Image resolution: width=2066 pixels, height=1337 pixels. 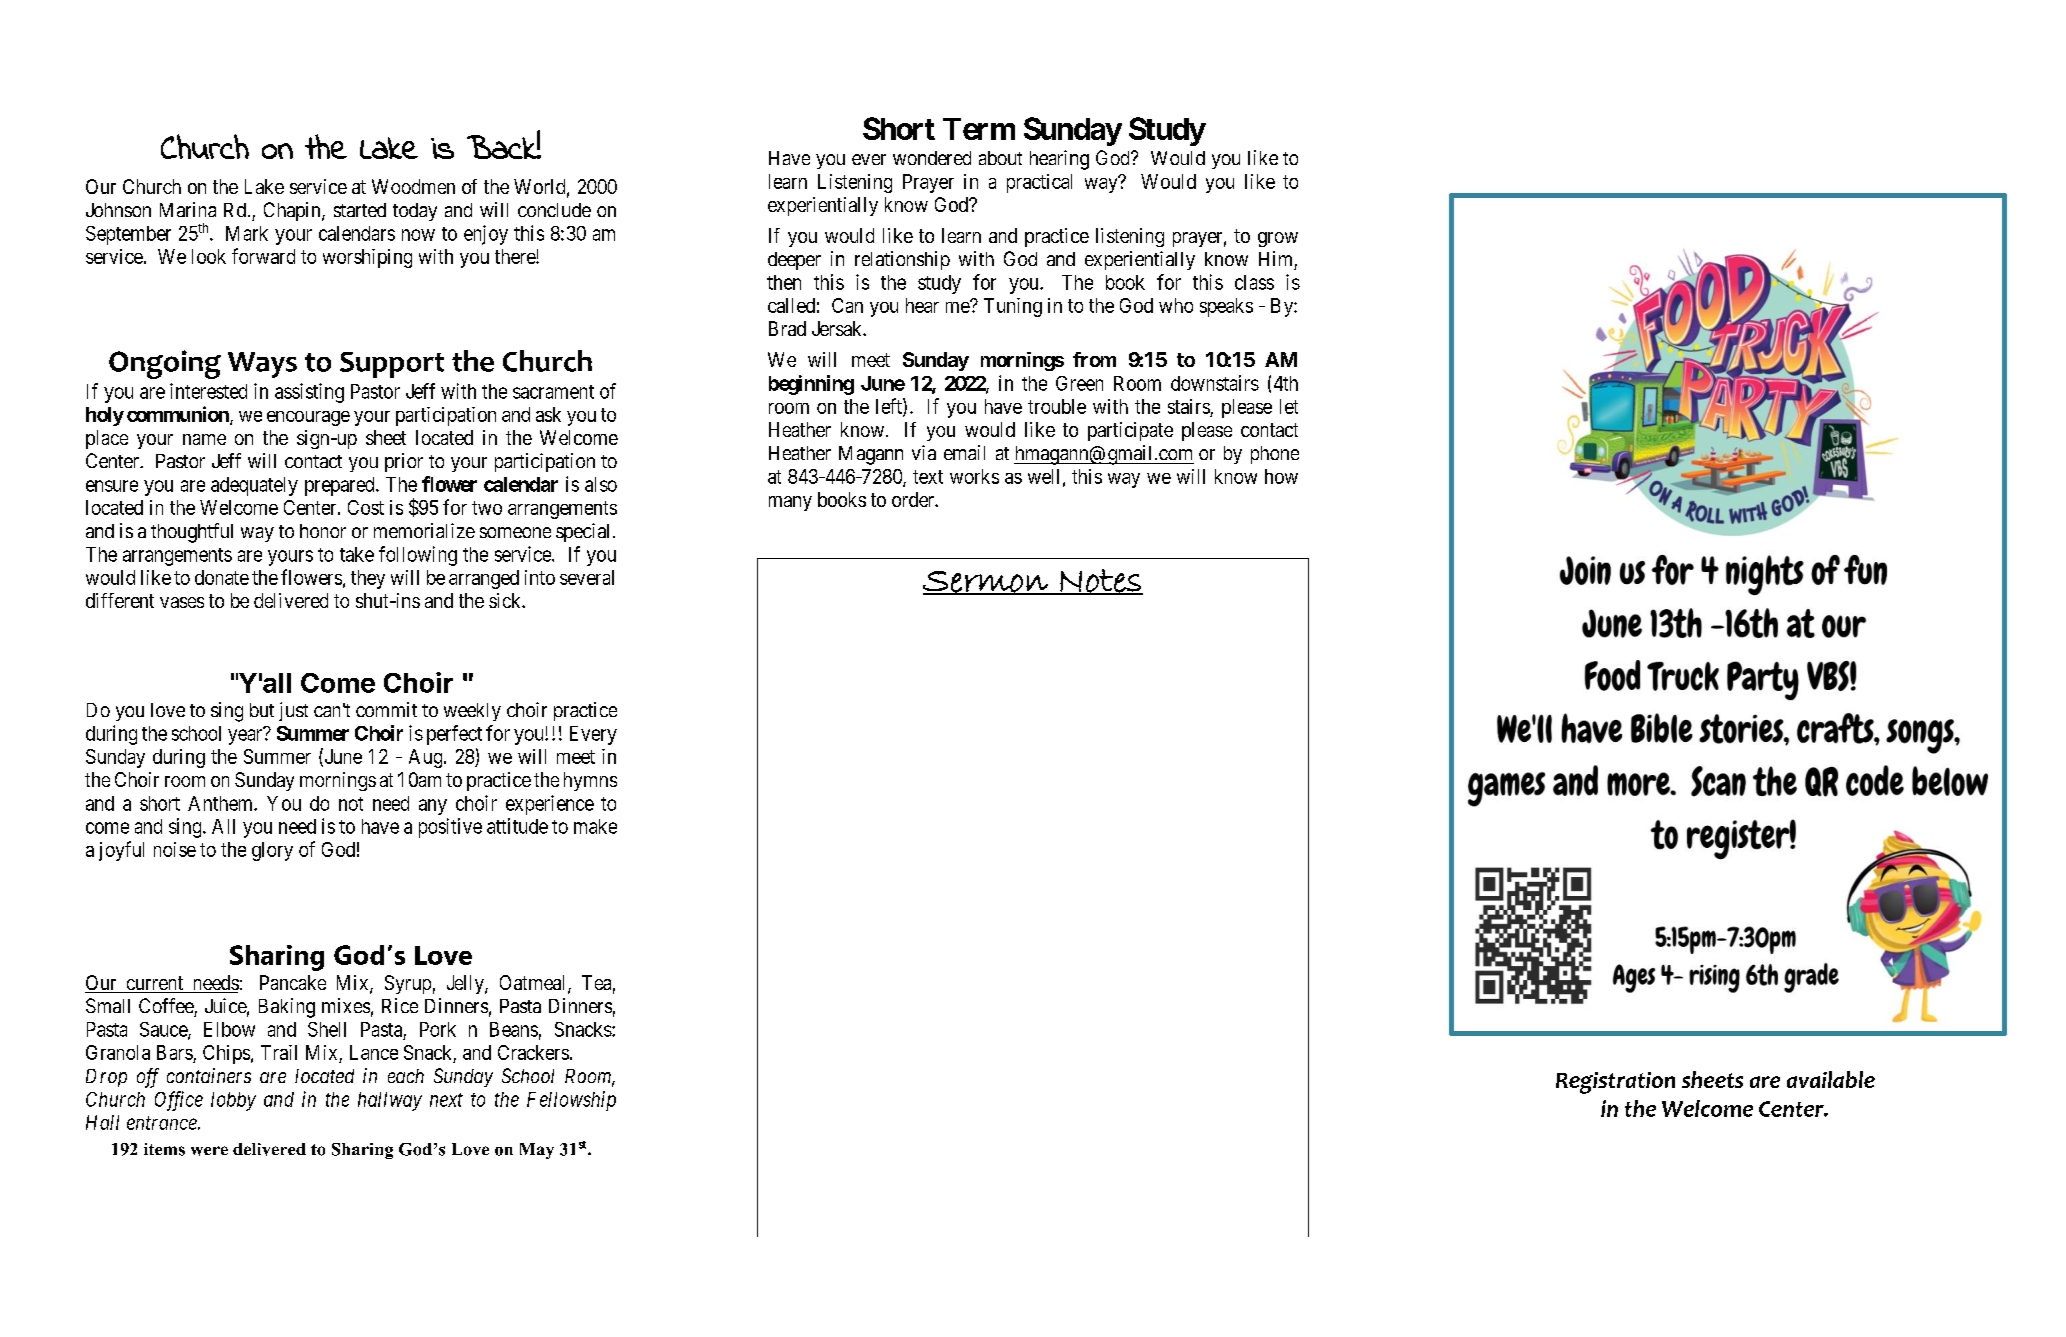 What do you see at coordinates (272, 851) in the screenshot?
I see `glory` at bounding box center [272, 851].
